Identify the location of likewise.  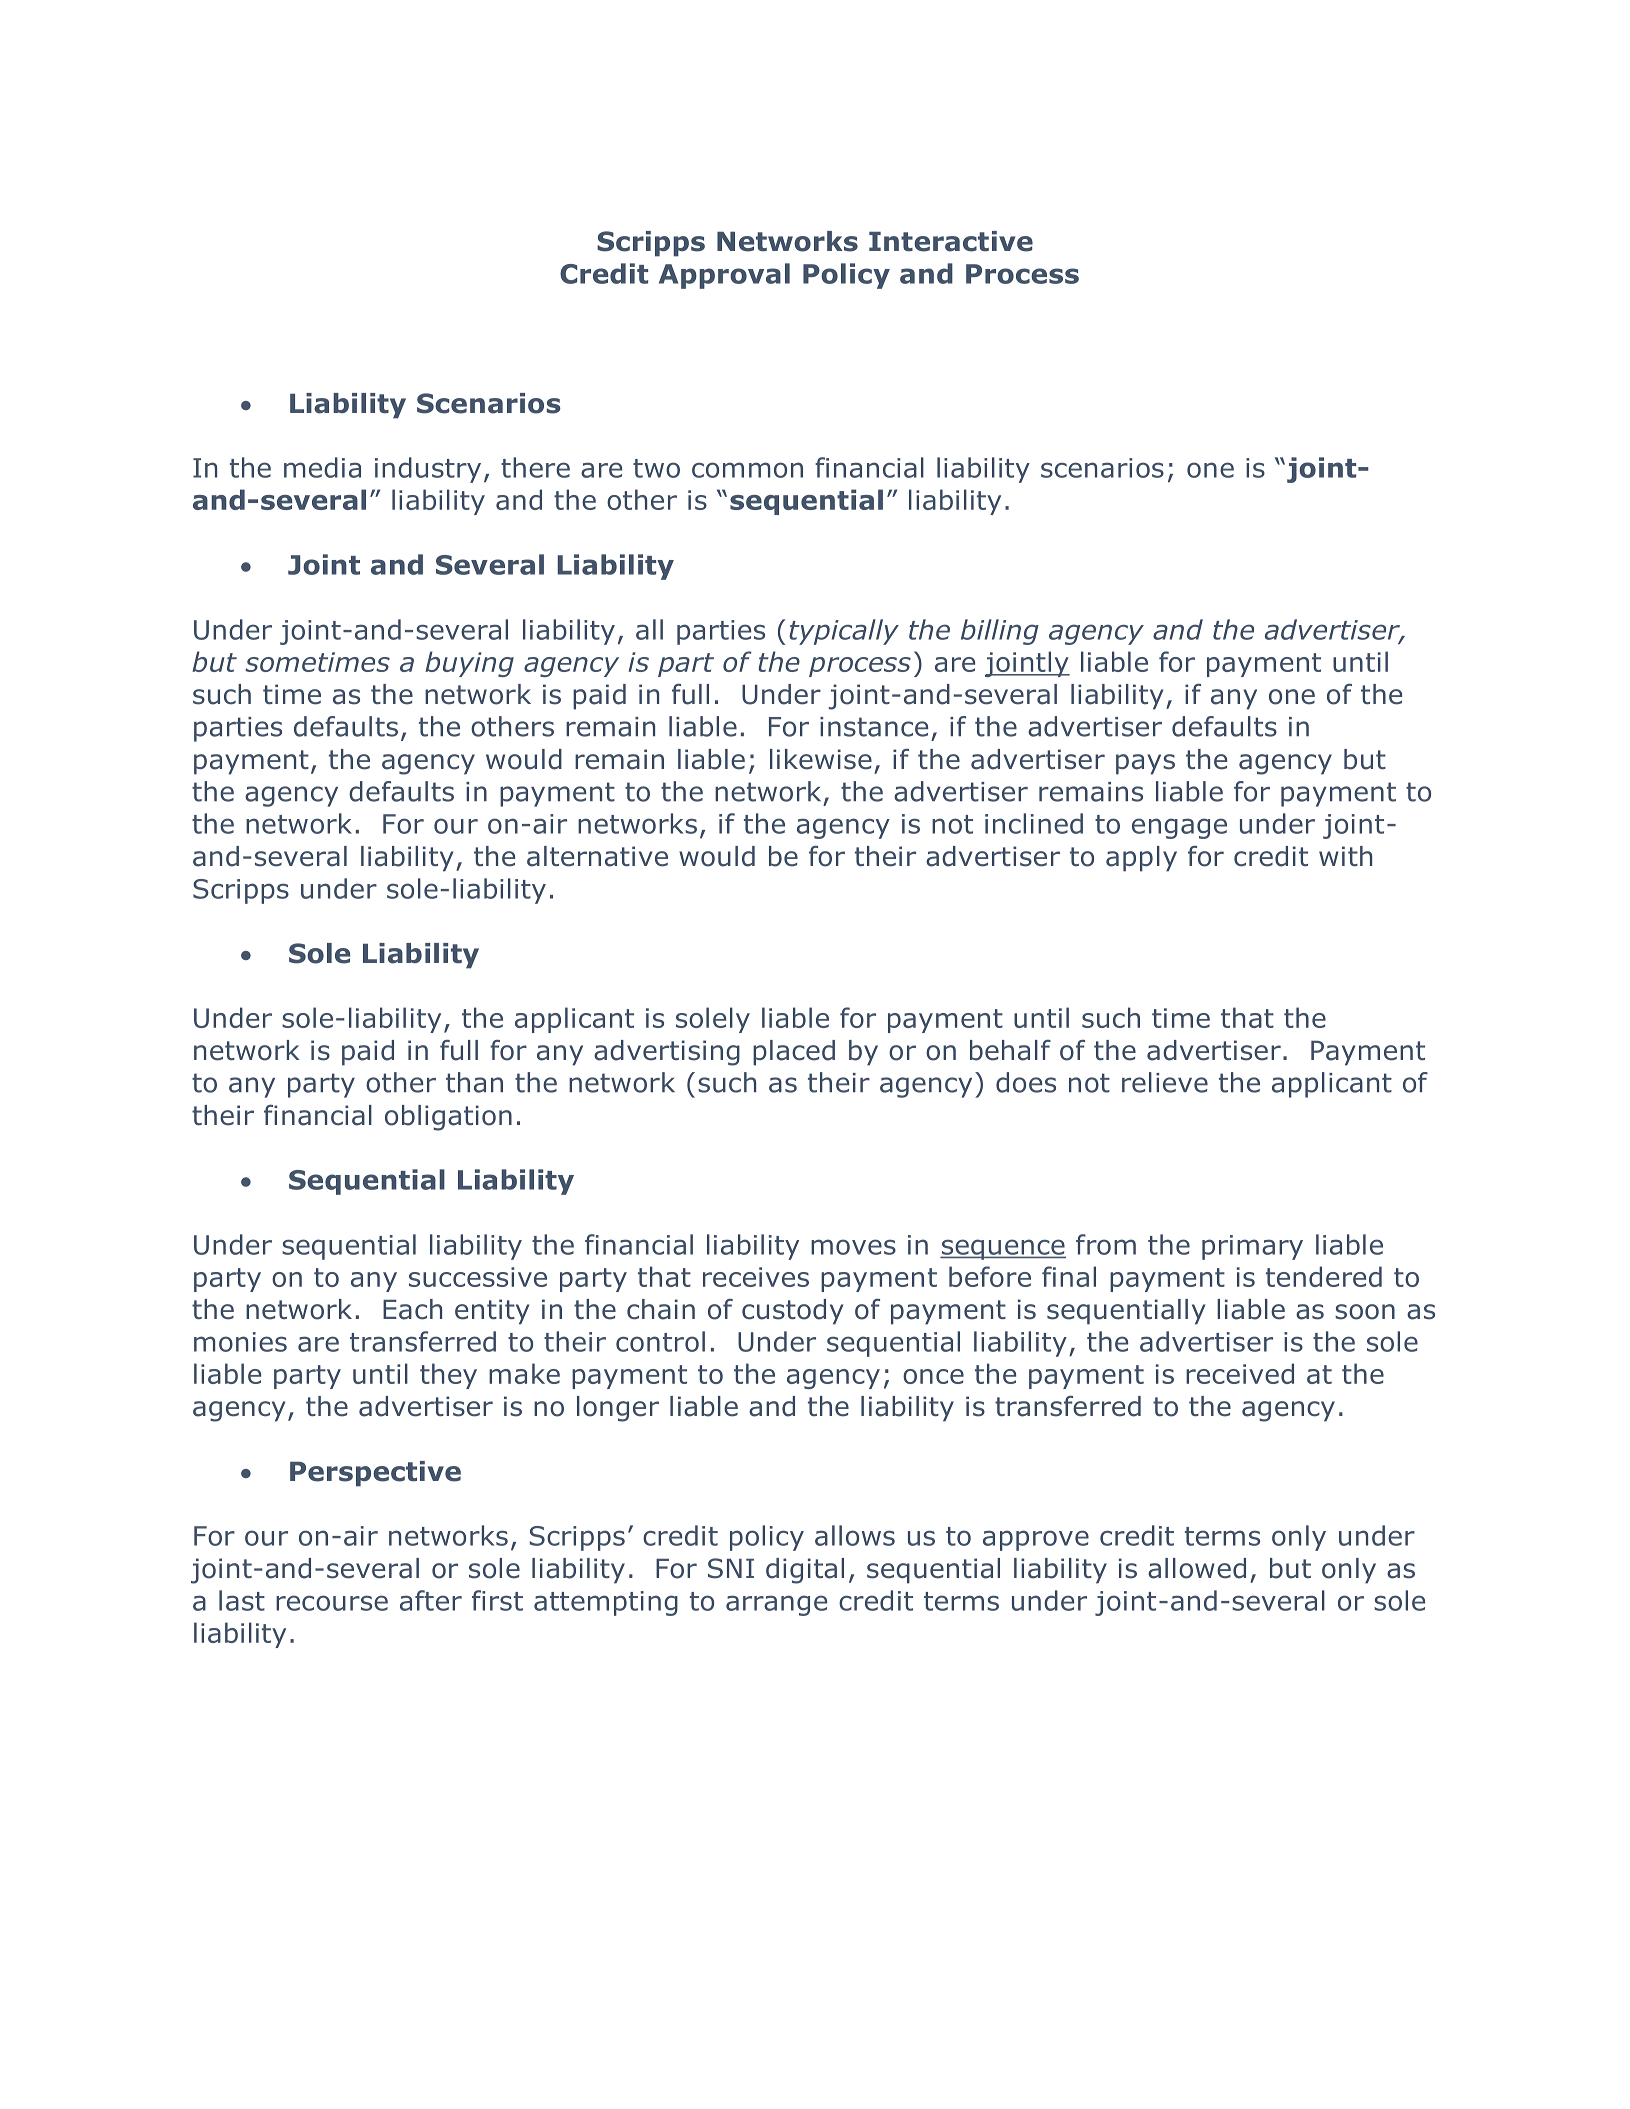
(821, 759).
